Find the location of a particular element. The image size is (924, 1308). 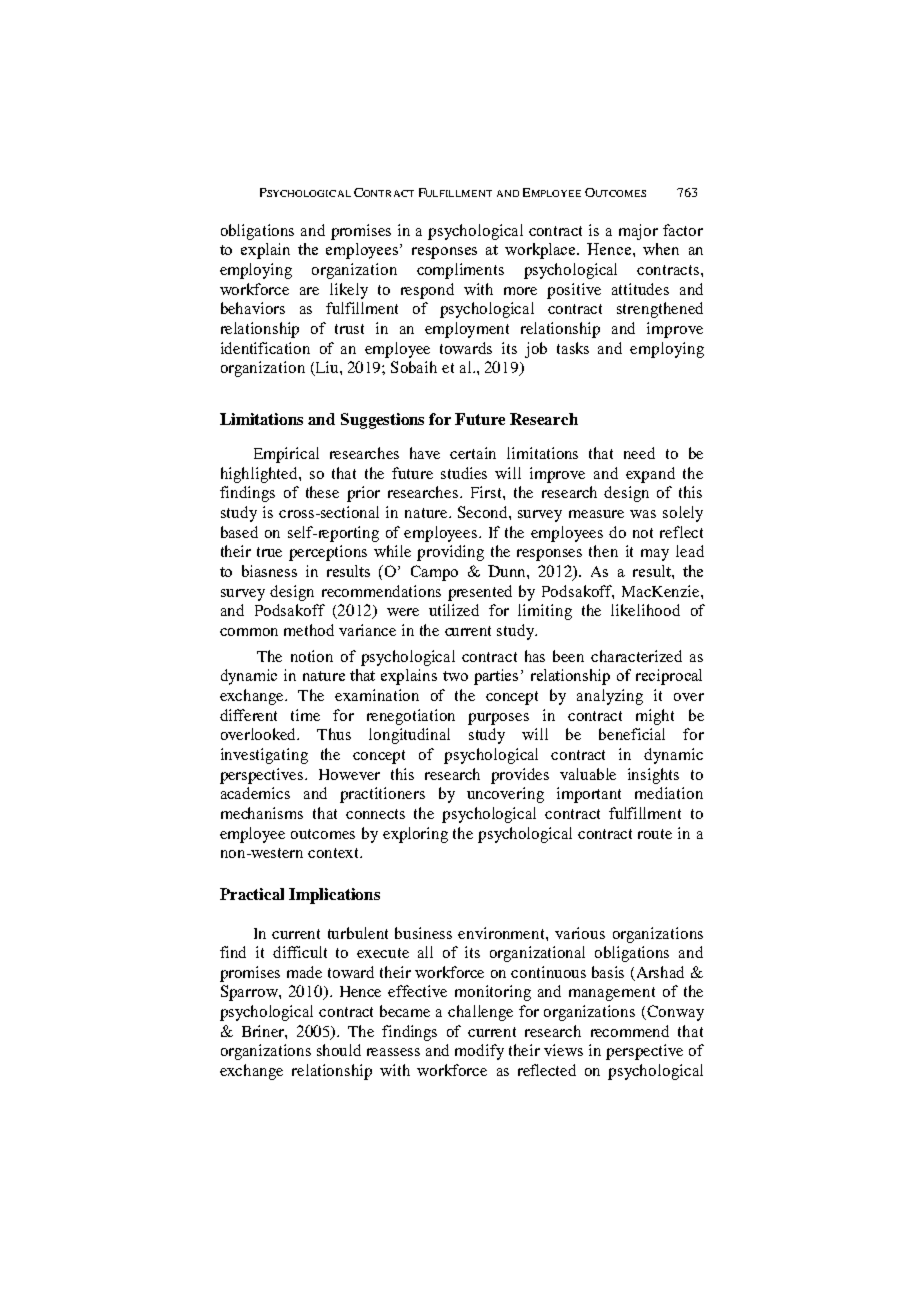

are is located at coordinates (309, 291).
